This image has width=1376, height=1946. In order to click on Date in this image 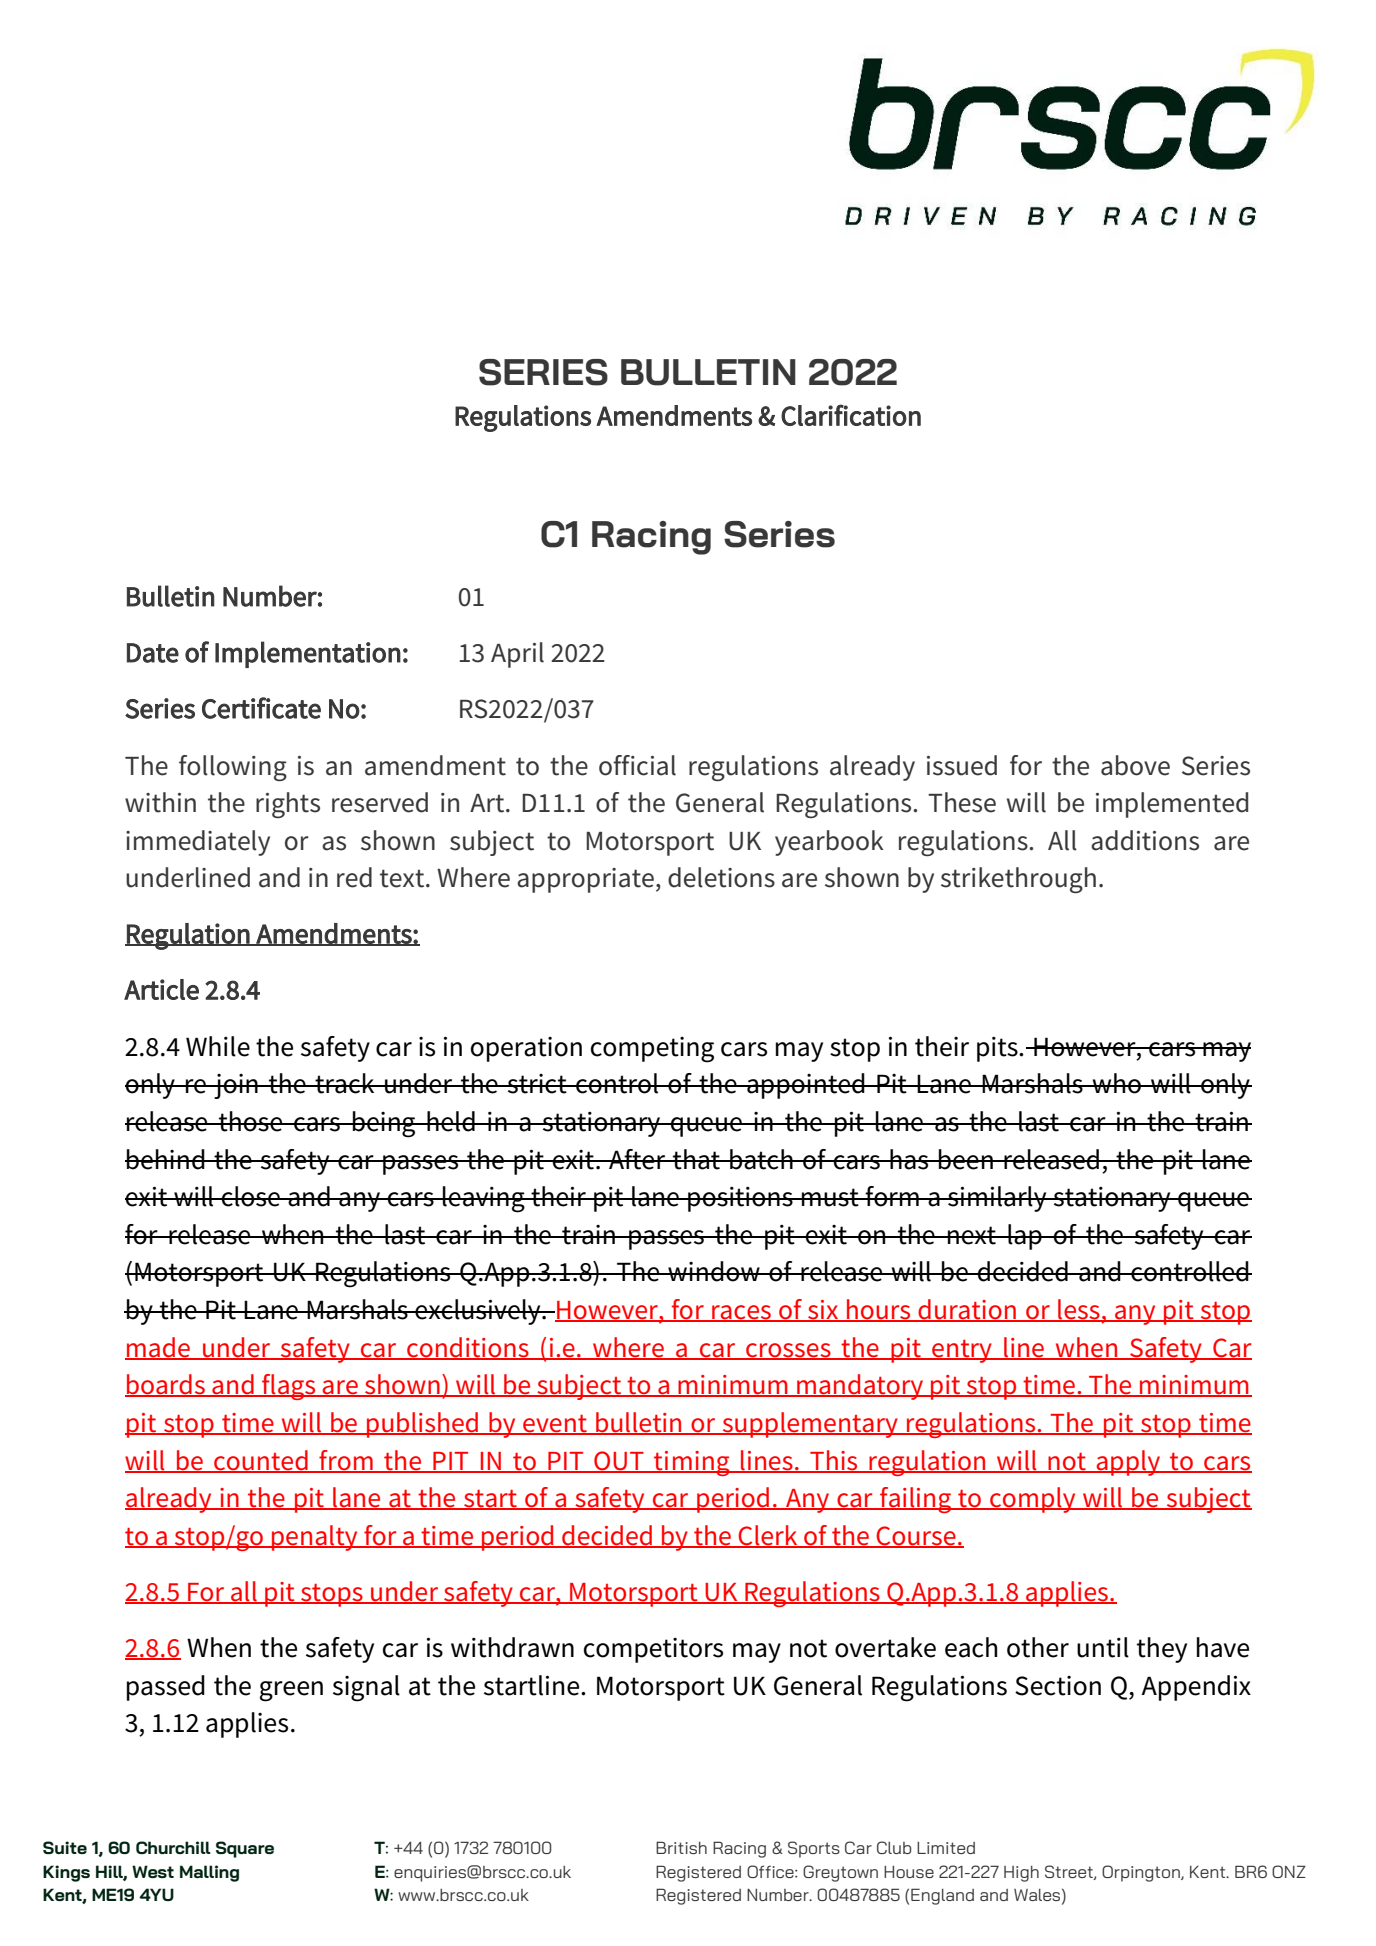, I will do `click(153, 653)`.
